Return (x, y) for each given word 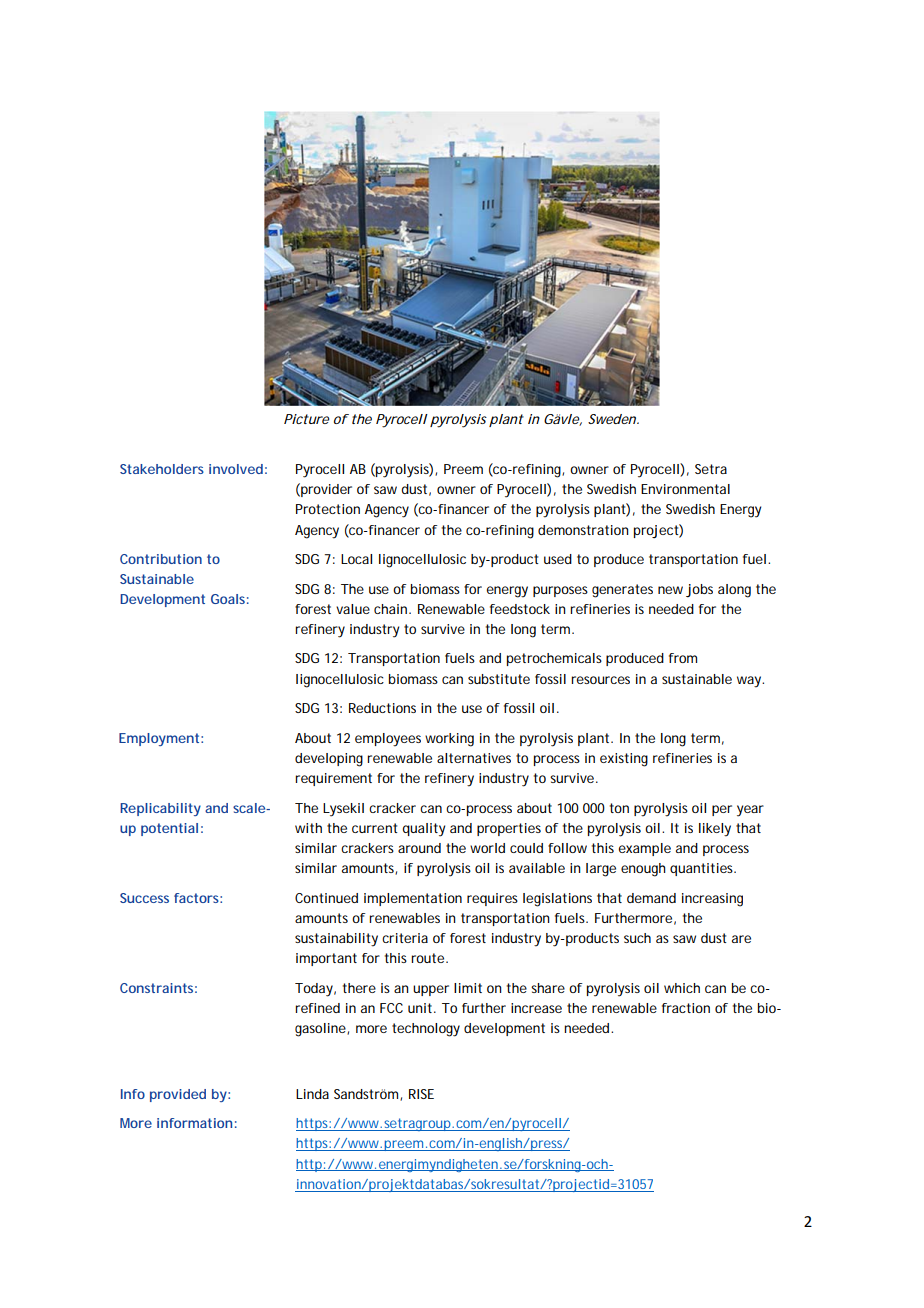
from (683, 658)
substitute (499, 679)
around (419, 848)
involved (236, 469)
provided (178, 1095)
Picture (307, 419)
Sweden (613, 419)
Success (144, 898)
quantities (703, 869)
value (353, 609)
